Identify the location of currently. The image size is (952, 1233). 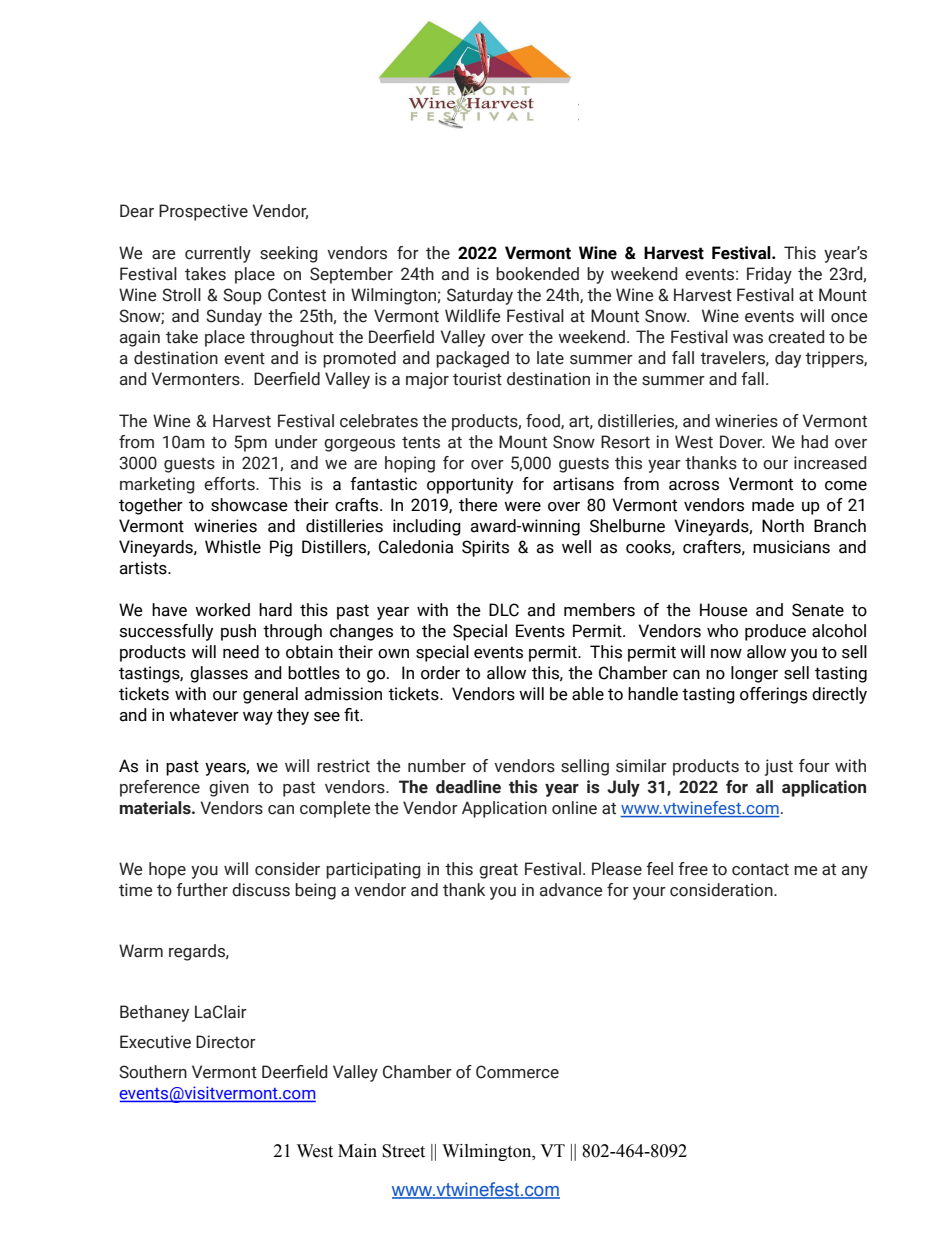
(218, 254).
